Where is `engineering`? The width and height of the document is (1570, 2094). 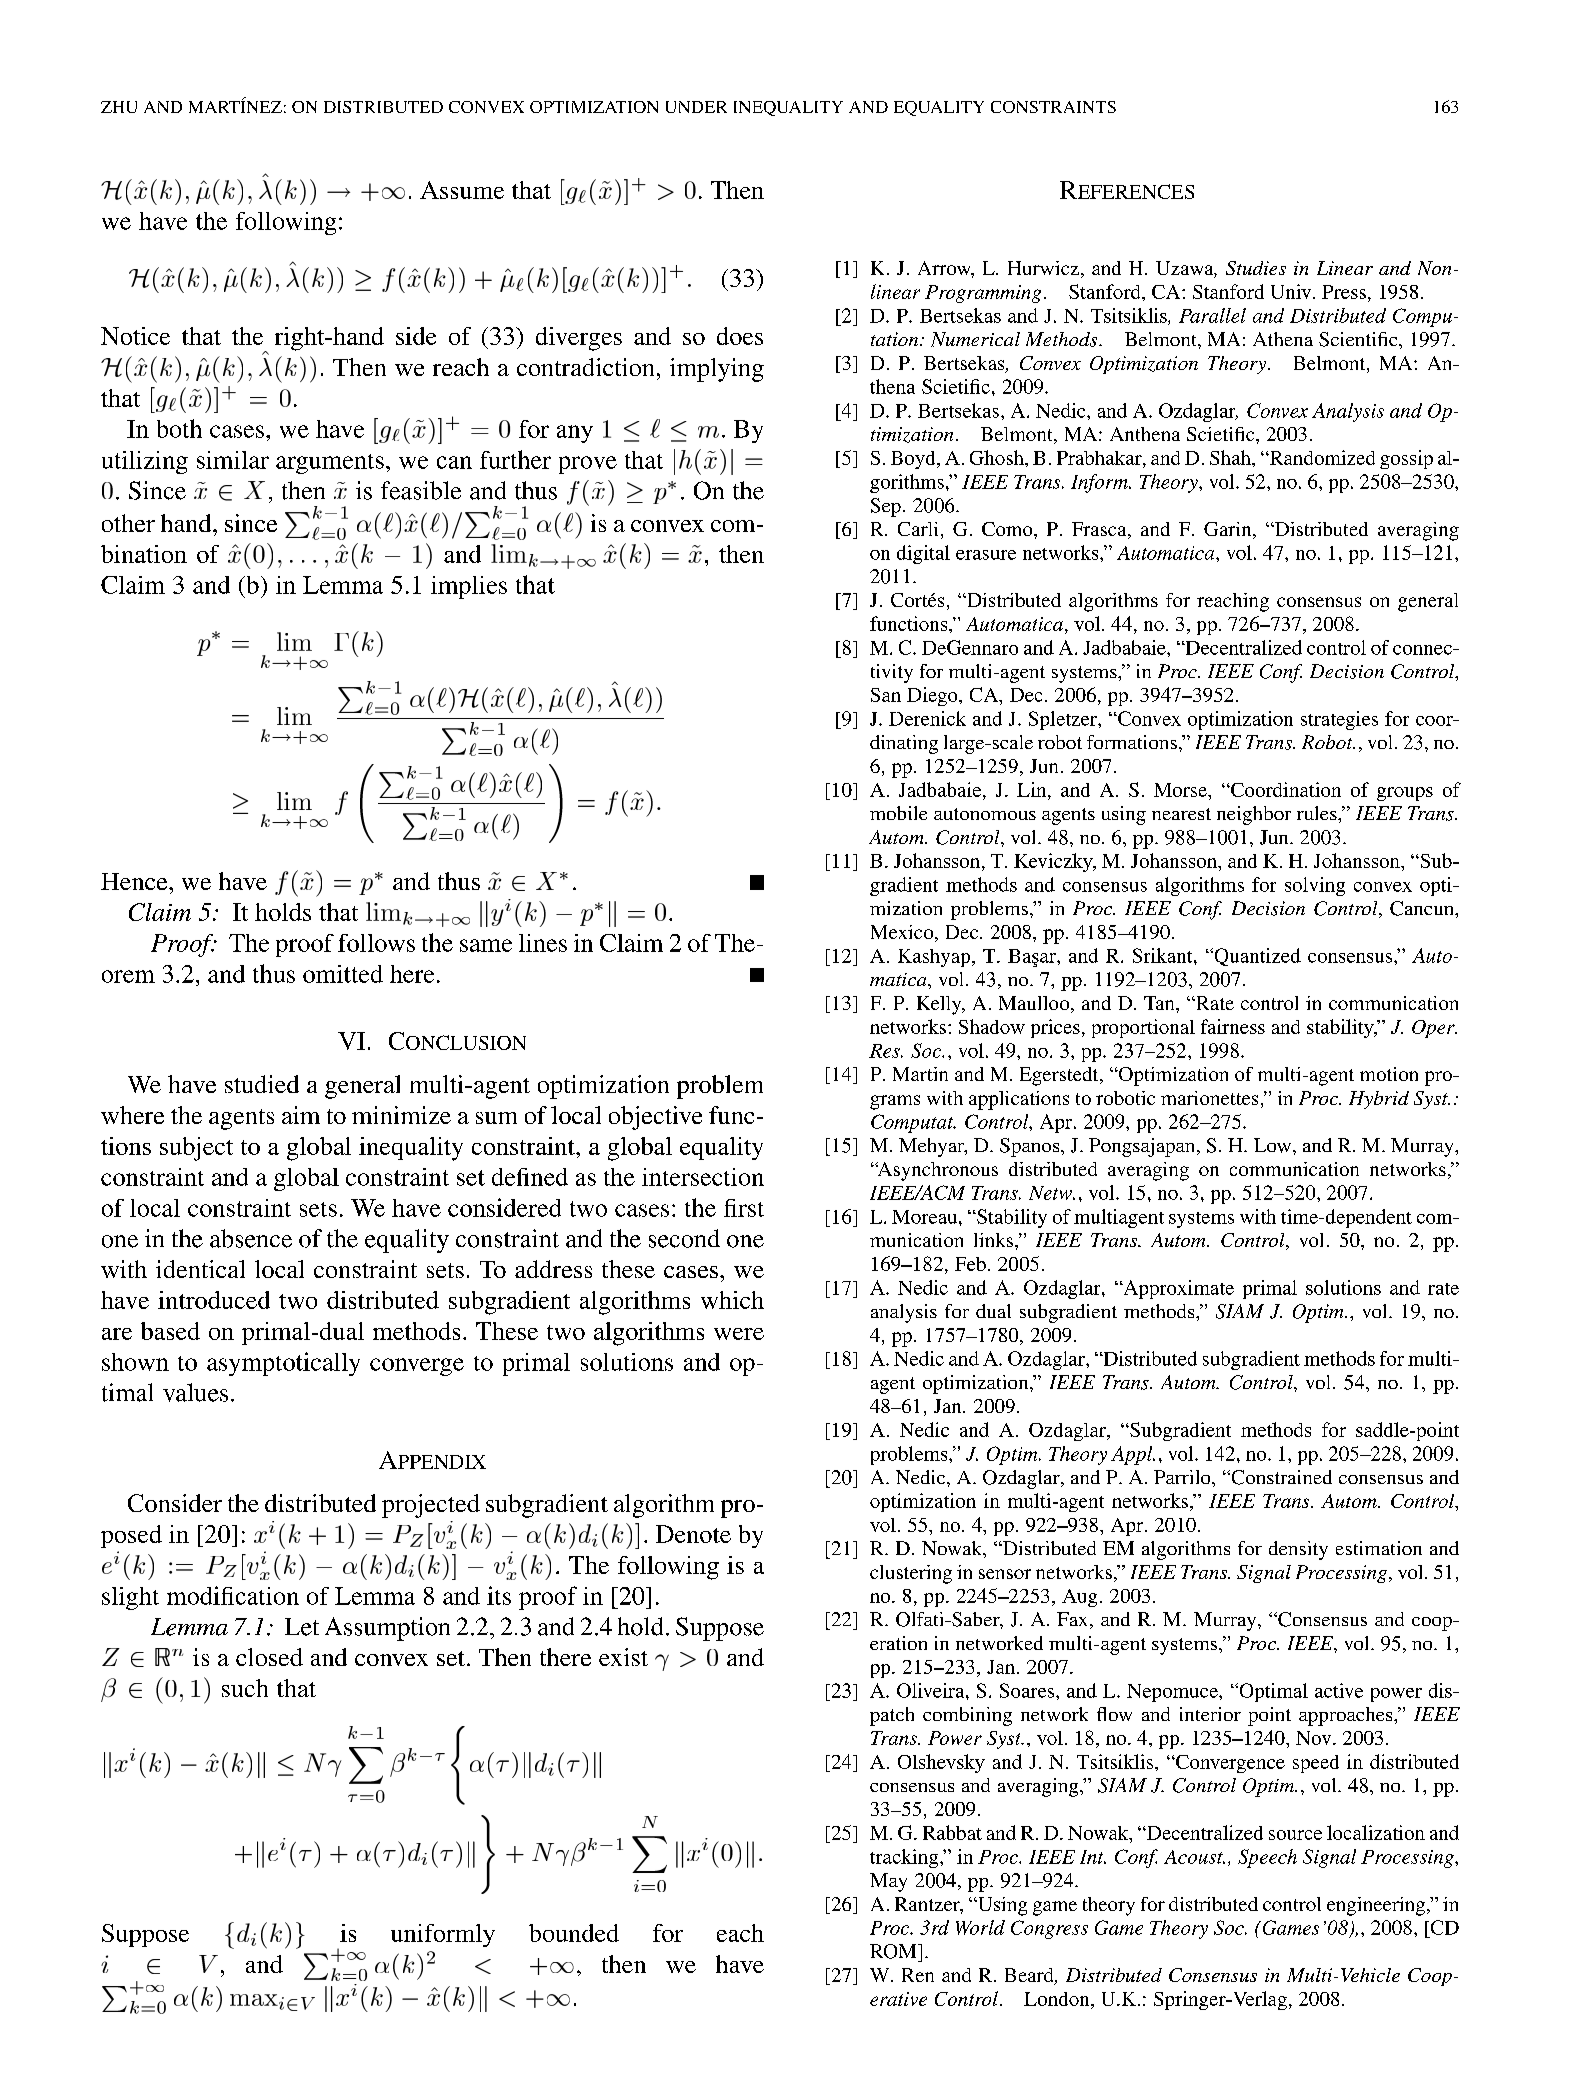
engineering is located at coordinates (1377, 1906).
